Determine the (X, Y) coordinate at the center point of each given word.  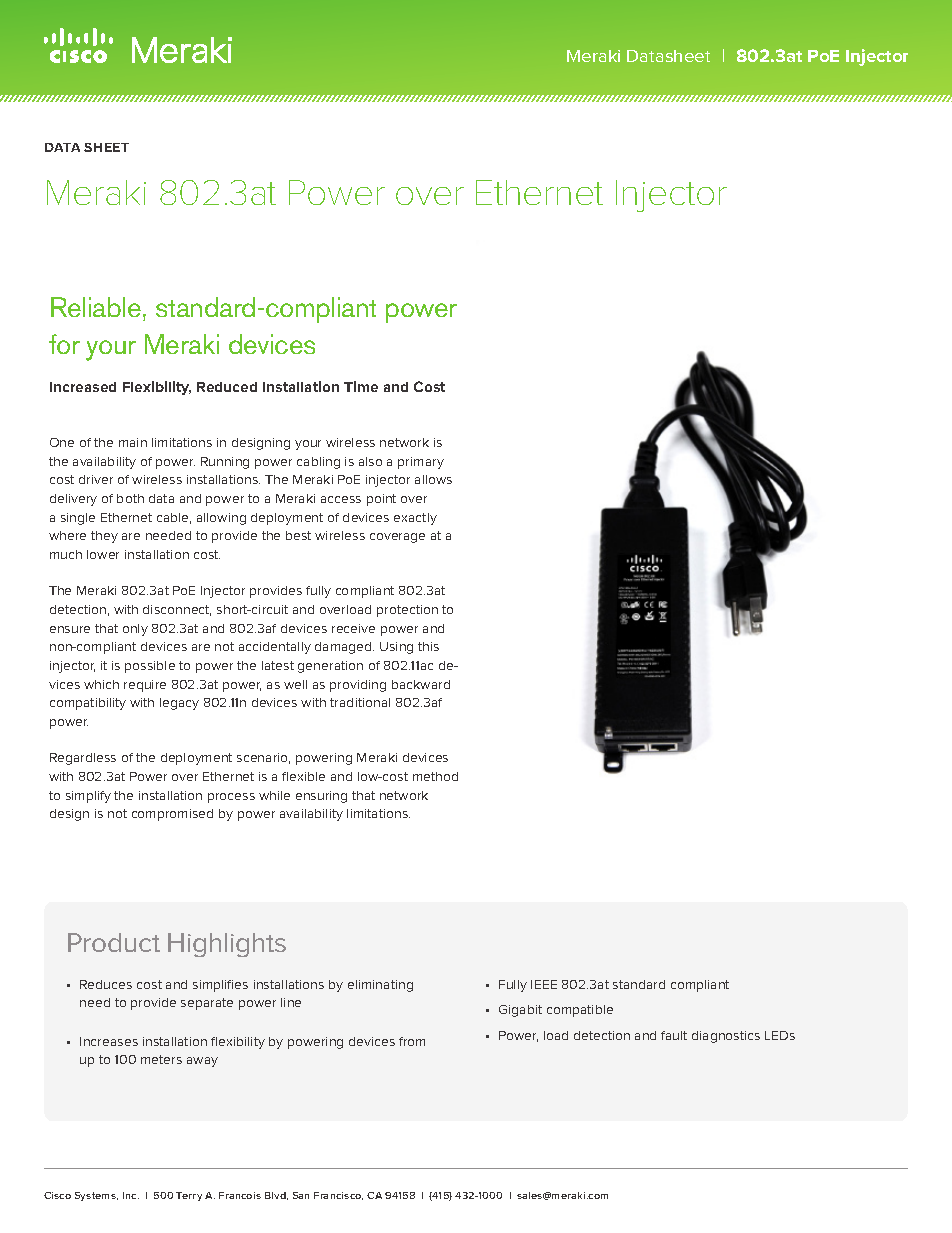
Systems (96, 1196)
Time (361, 386)
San (301, 1195)
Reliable (96, 307)
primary (421, 463)
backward (421, 684)
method (435, 776)
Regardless (83, 759)
